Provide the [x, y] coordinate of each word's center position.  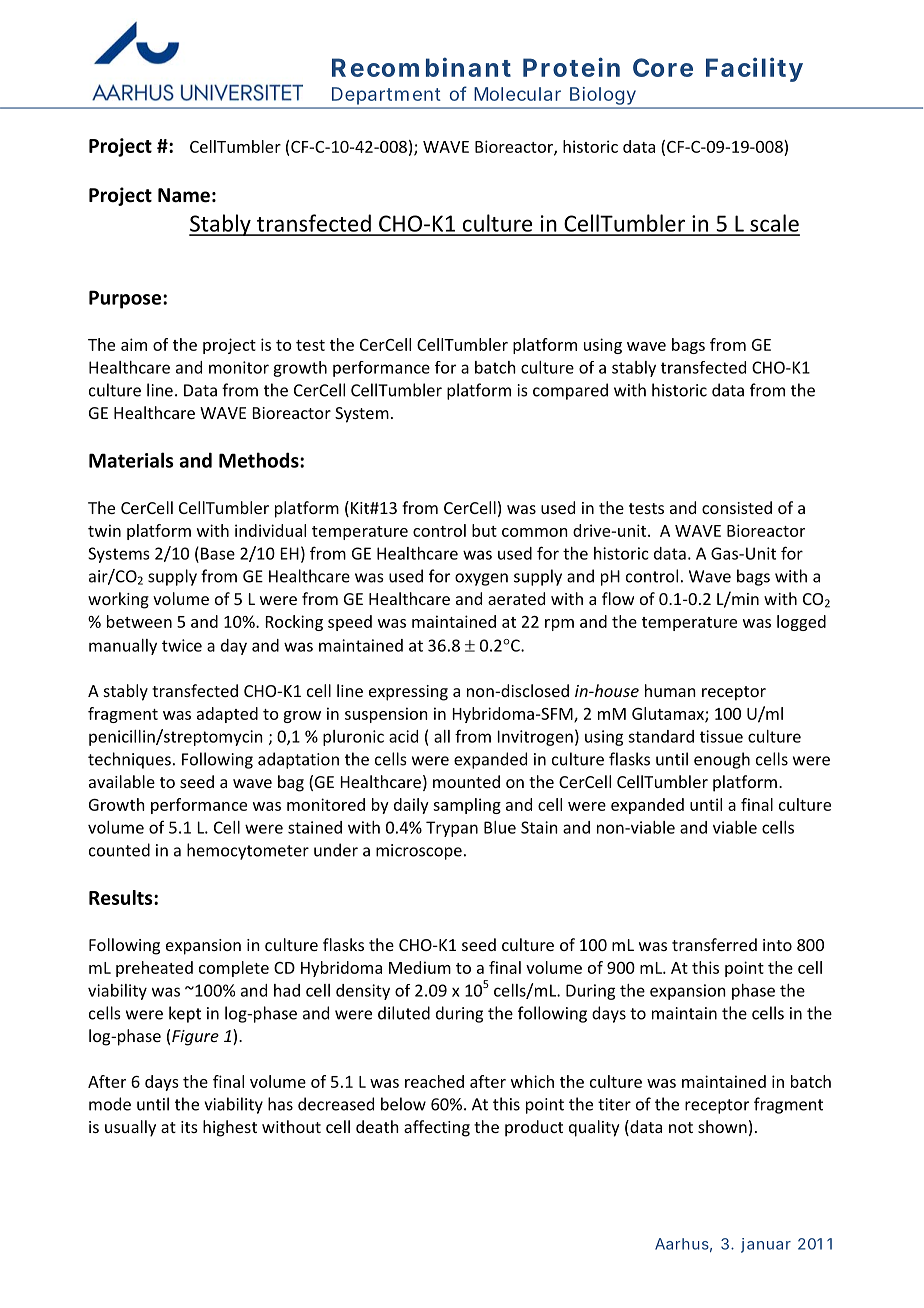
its [189, 1127]
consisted [737, 507]
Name [184, 195]
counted [119, 850]
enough [722, 760]
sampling [467, 806]
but [484, 530]
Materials [131, 460]
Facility [754, 69]
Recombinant [421, 67]
